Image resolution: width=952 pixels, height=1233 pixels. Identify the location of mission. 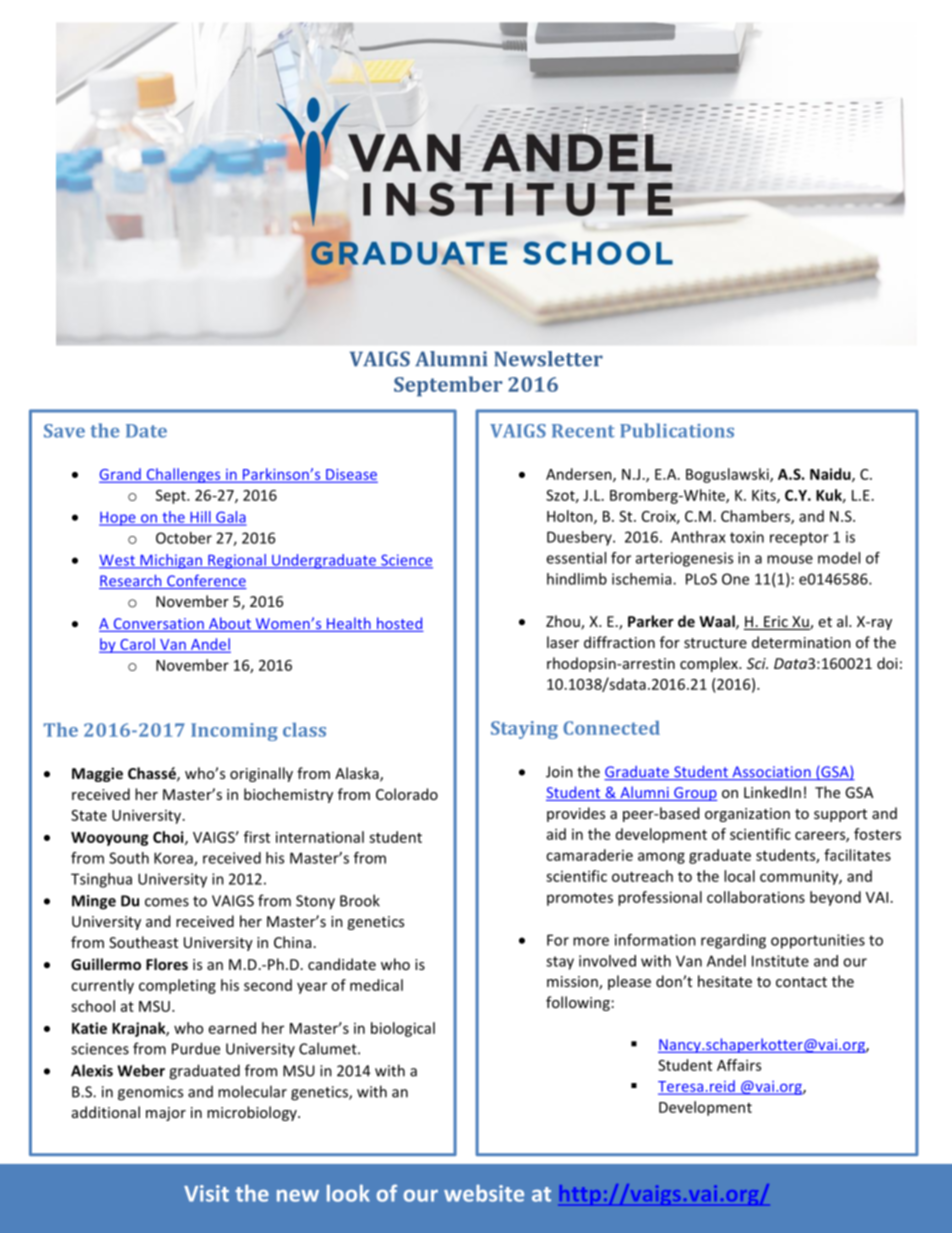
(573, 983).
